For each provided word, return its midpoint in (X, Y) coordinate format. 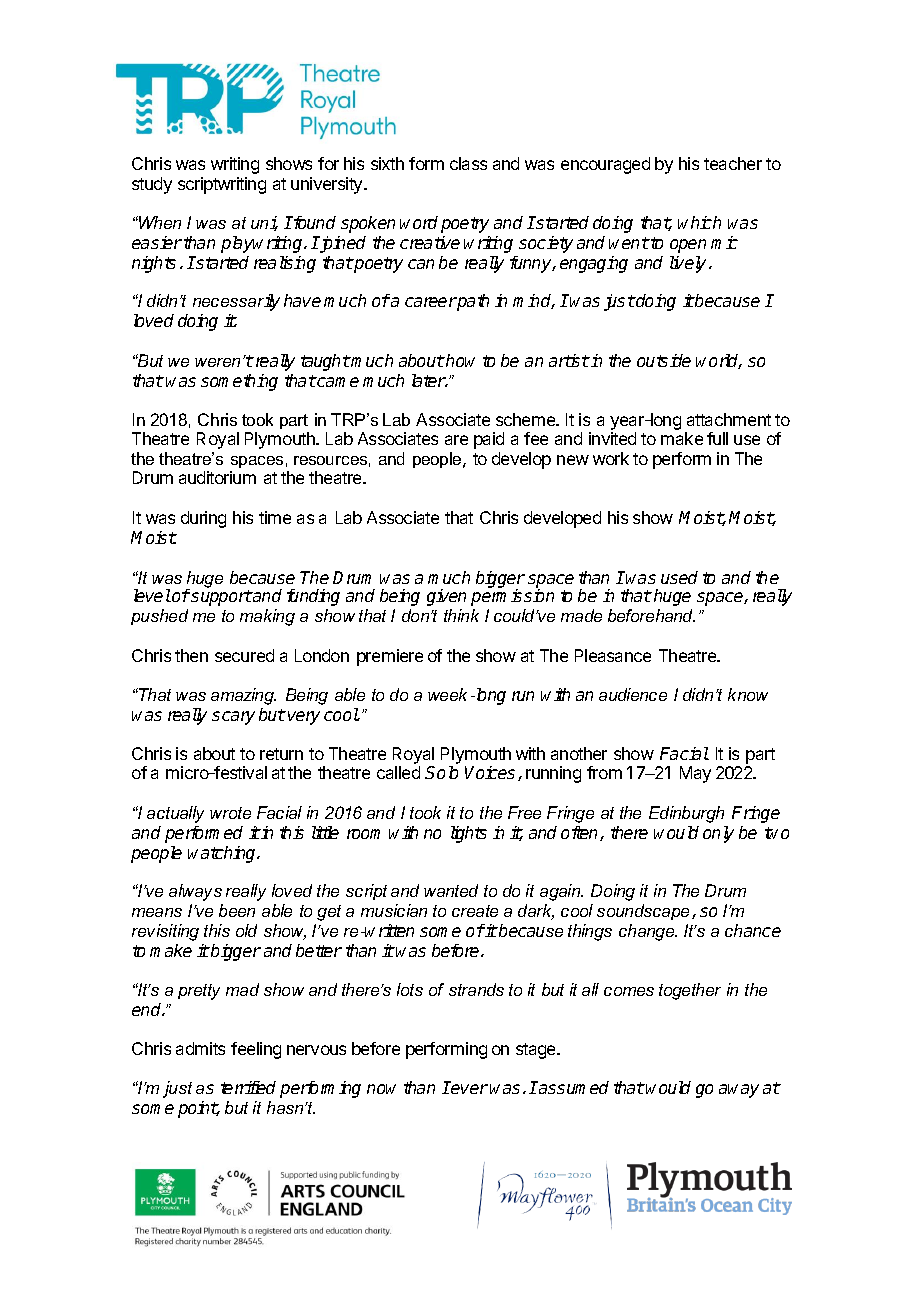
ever (469, 1089)
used (679, 577)
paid (489, 440)
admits (200, 1048)
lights (469, 834)
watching (223, 854)
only (718, 834)
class (468, 163)
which (699, 222)
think (461, 615)
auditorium (217, 477)
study (152, 185)
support (221, 598)
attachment (729, 419)
